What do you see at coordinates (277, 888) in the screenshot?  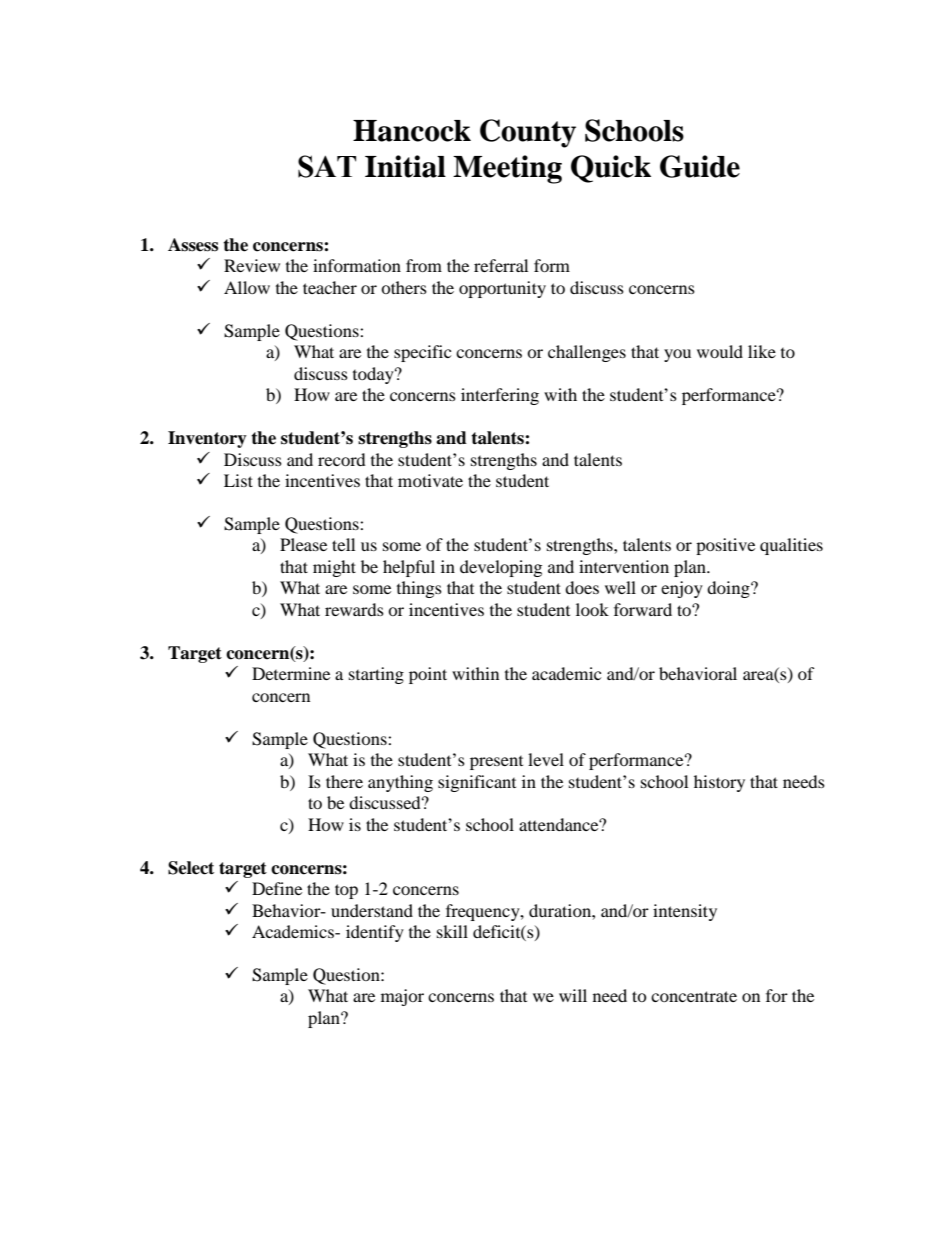 I see `Define` at bounding box center [277, 888].
